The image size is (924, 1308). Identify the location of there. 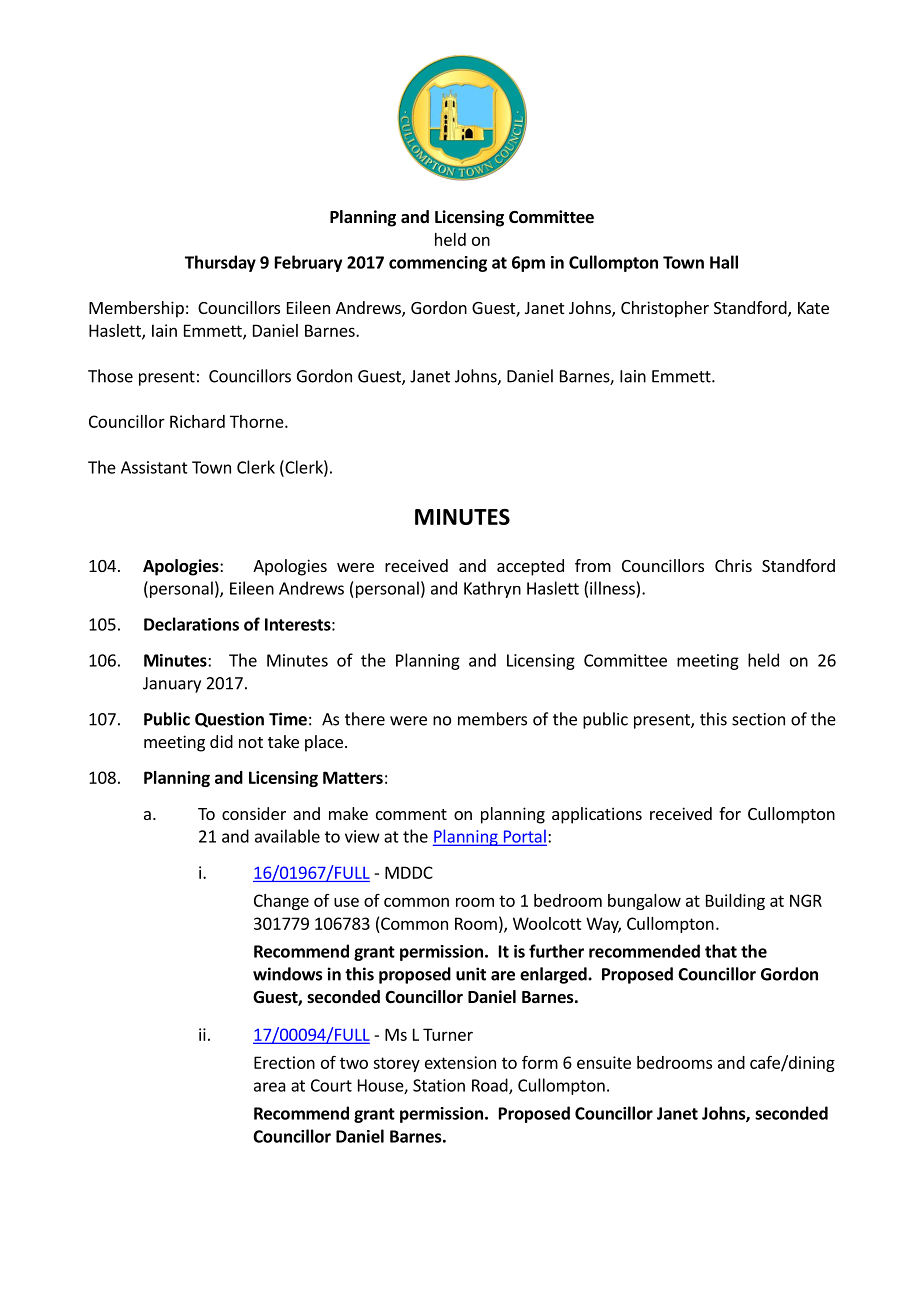
(365, 719).
